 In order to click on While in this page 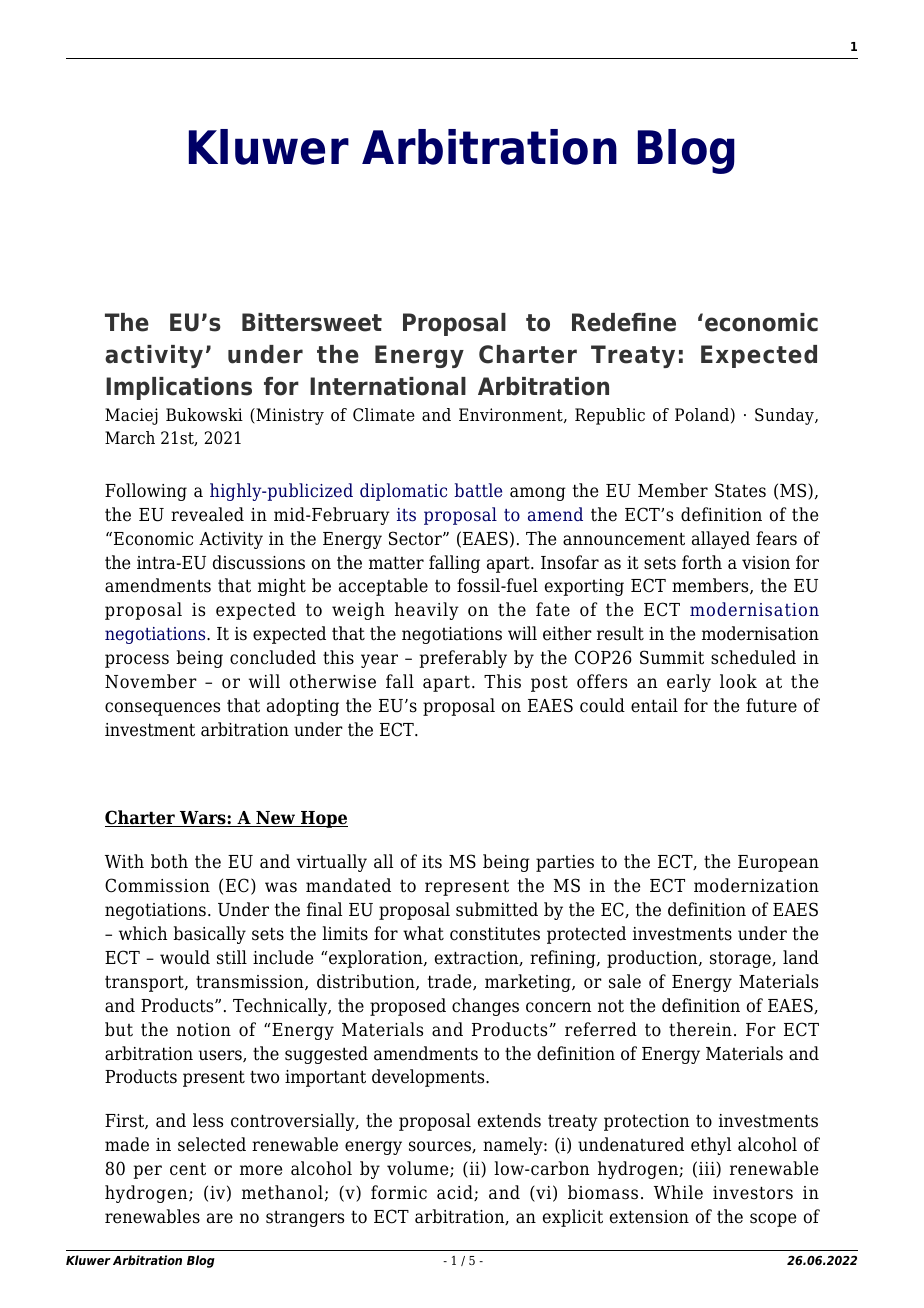, I will do `click(678, 1192)`.
